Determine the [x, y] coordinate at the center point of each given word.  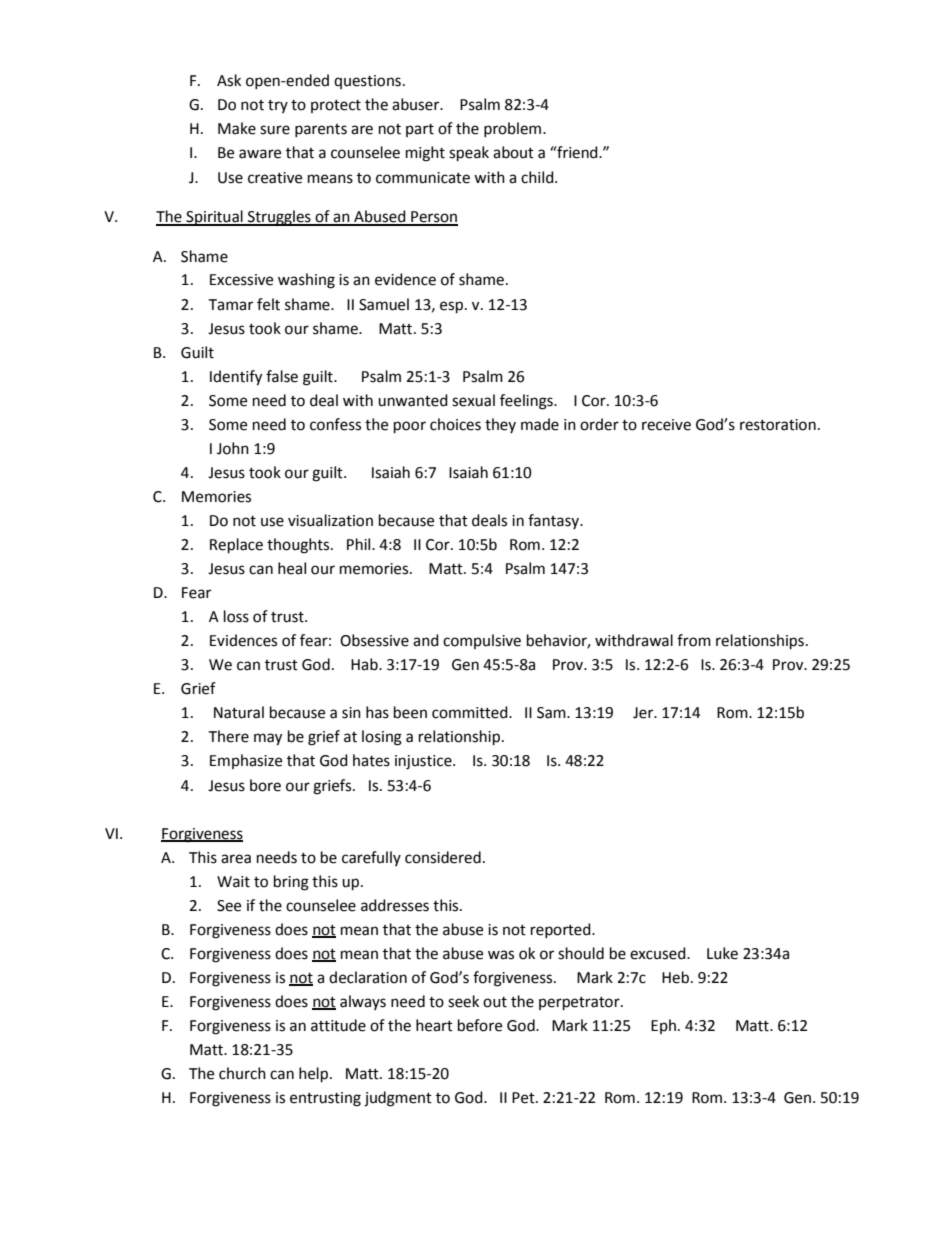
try [278, 106]
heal [292, 568]
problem [514, 129]
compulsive [482, 641]
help [315, 1075]
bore [265, 785]
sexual [473, 400]
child [538, 177]
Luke [722, 953]
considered [443, 857]
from [694, 640]
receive [666, 425]
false [282, 376]
